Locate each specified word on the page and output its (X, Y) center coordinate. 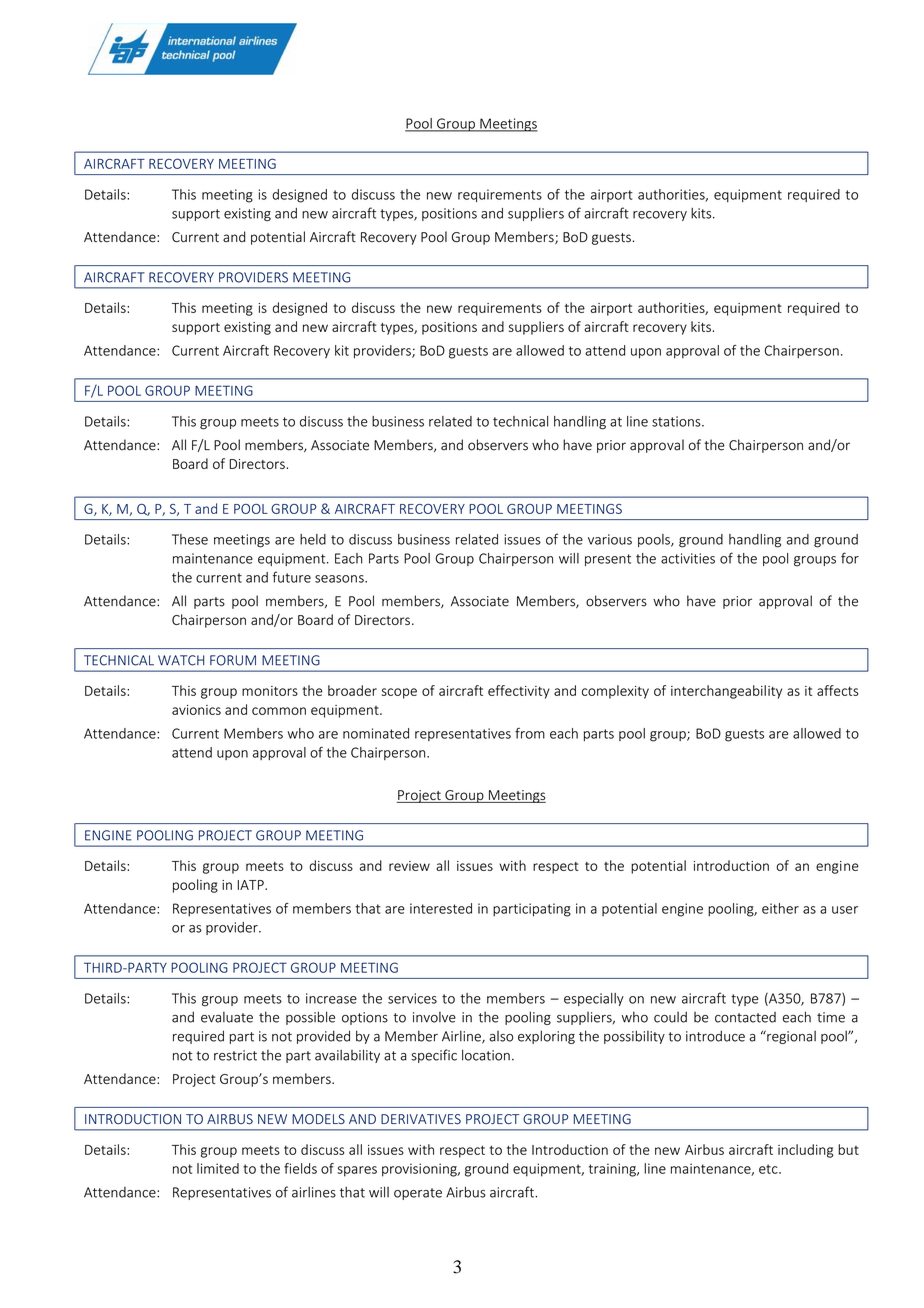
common (279, 711)
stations (677, 421)
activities (688, 558)
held (313, 539)
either (780, 908)
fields (300, 1168)
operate (418, 1194)
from (530, 733)
